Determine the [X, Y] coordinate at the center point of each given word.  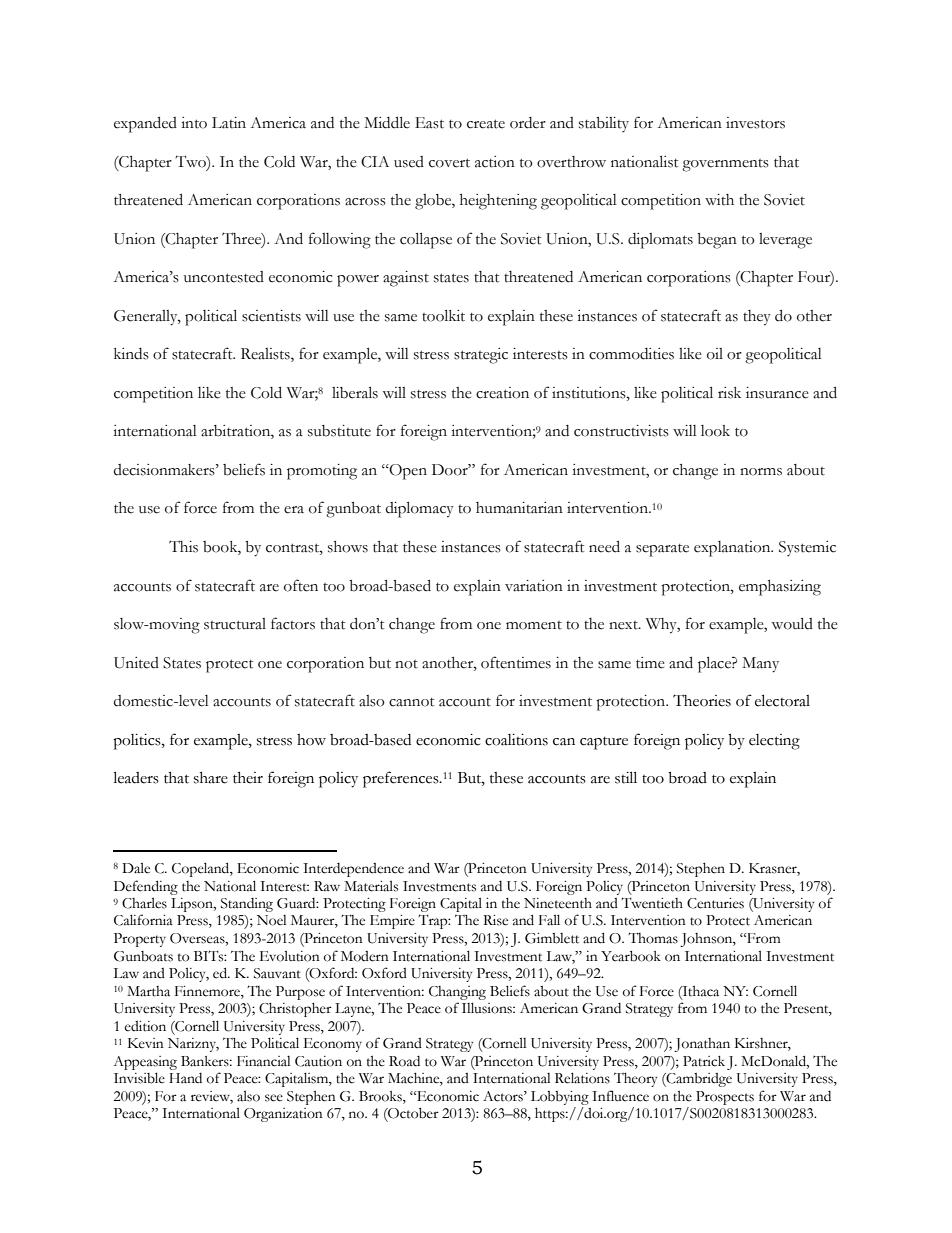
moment [534, 625]
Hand [185, 1078]
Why [663, 626]
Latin [229, 123]
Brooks [381, 1096]
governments [725, 165]
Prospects [725, 1098]
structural [235, 624]
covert [449, 163]
